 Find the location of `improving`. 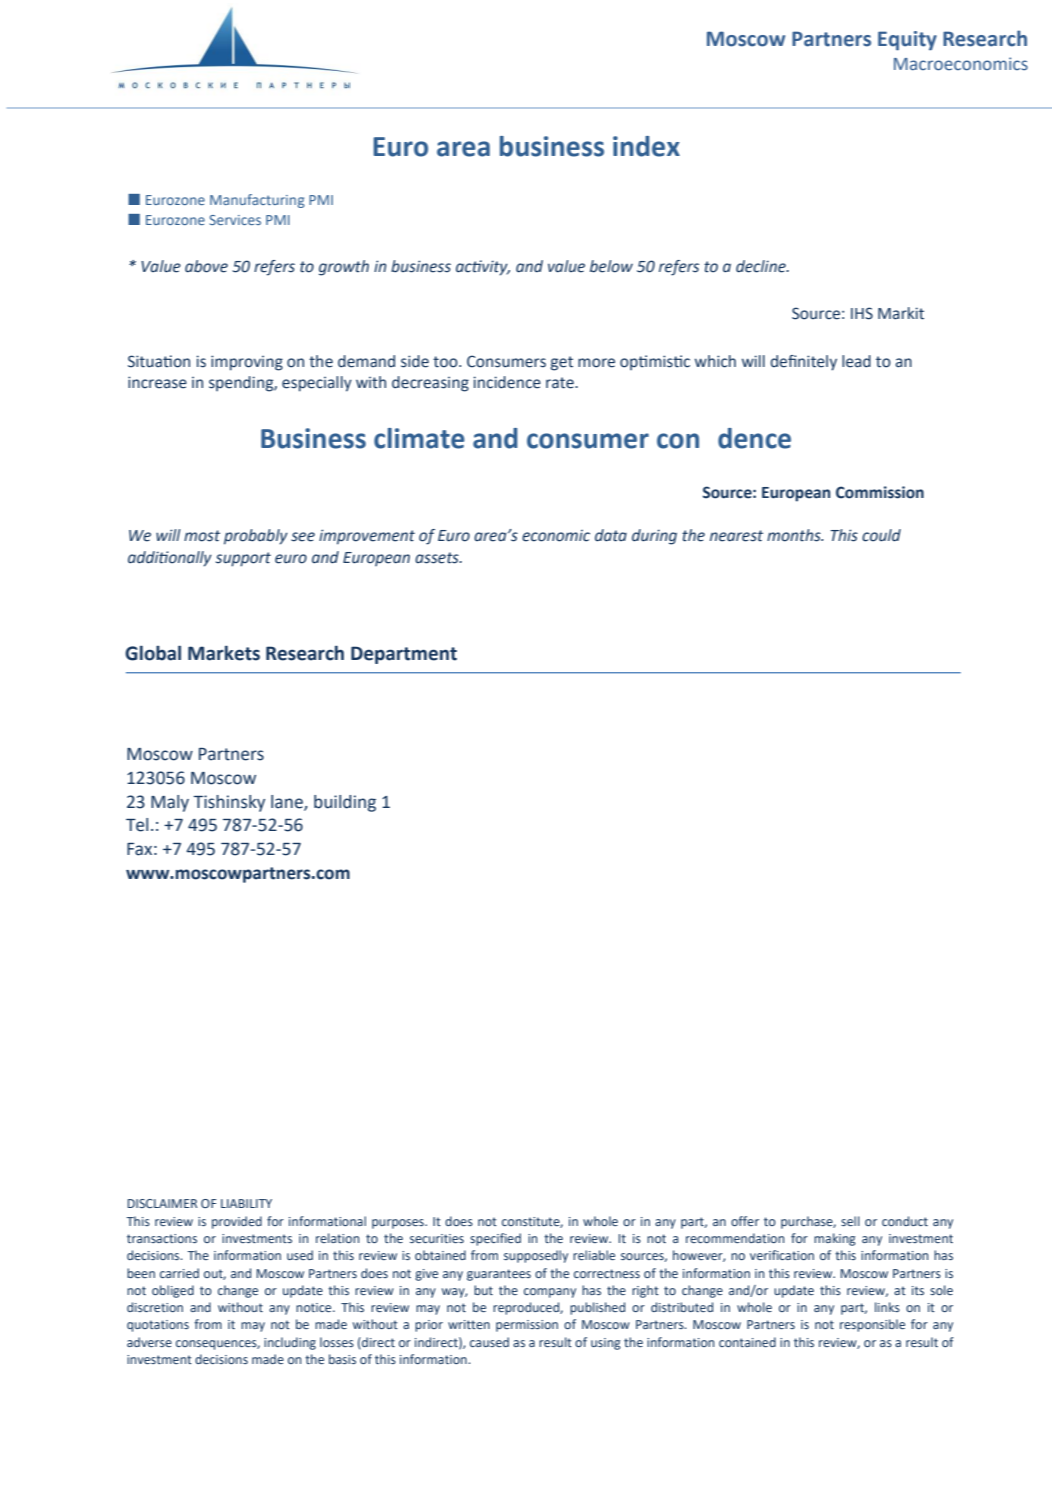

improving is located at coordinates (247, 363).
